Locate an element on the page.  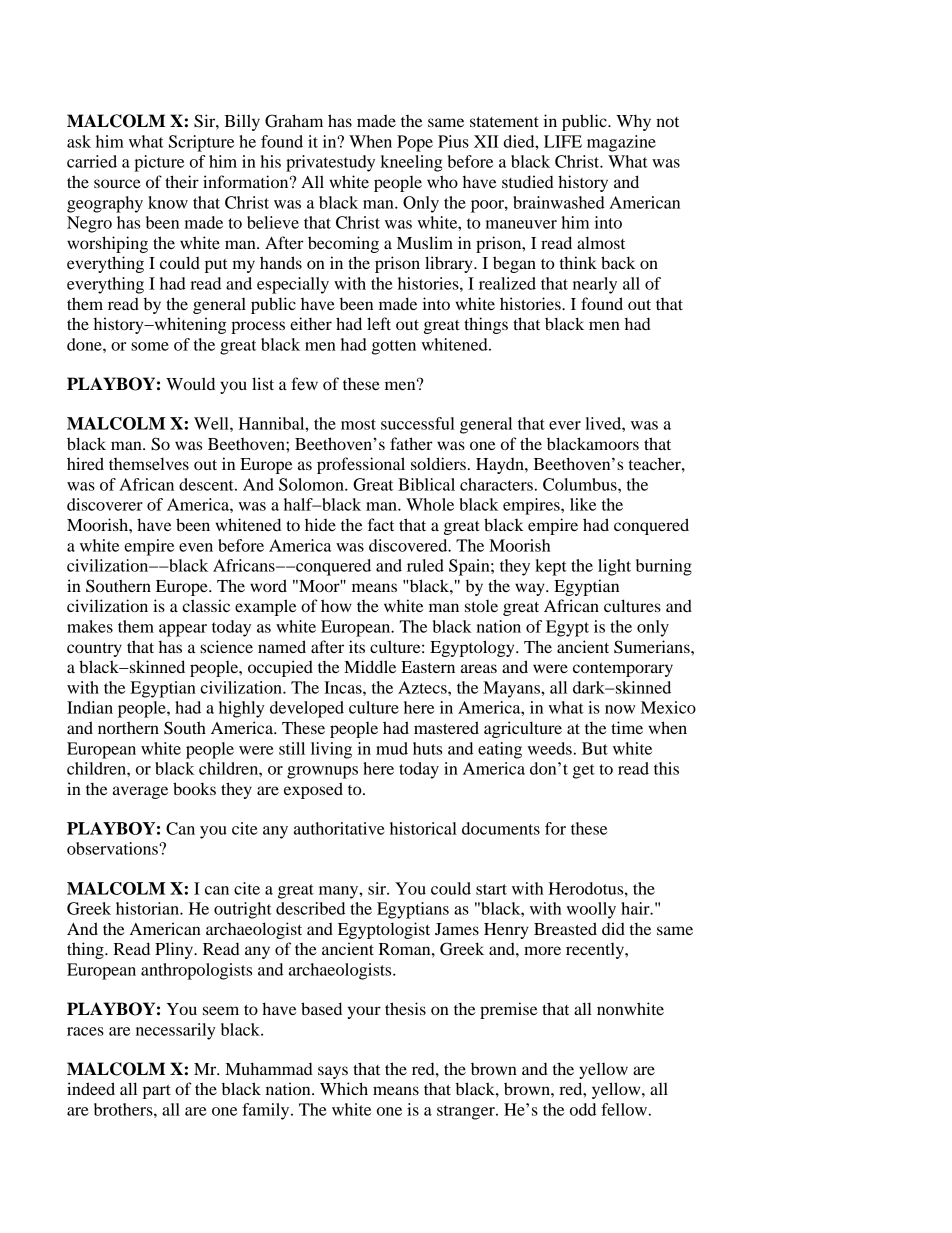
kneeling is located at coordinates (411, 163).
